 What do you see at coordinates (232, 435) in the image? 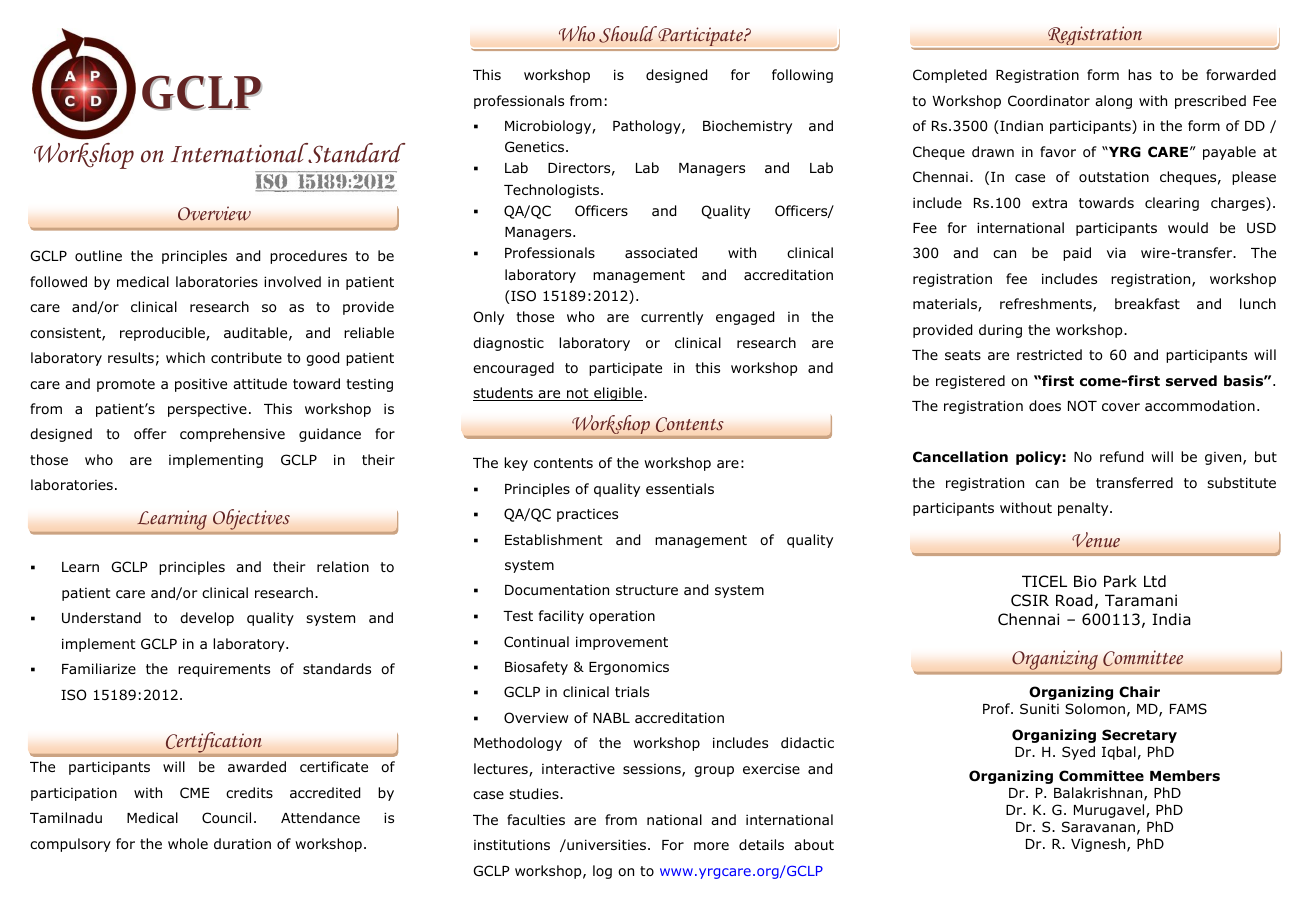
I see `comprehensive` at bounding box center [232, 435].
